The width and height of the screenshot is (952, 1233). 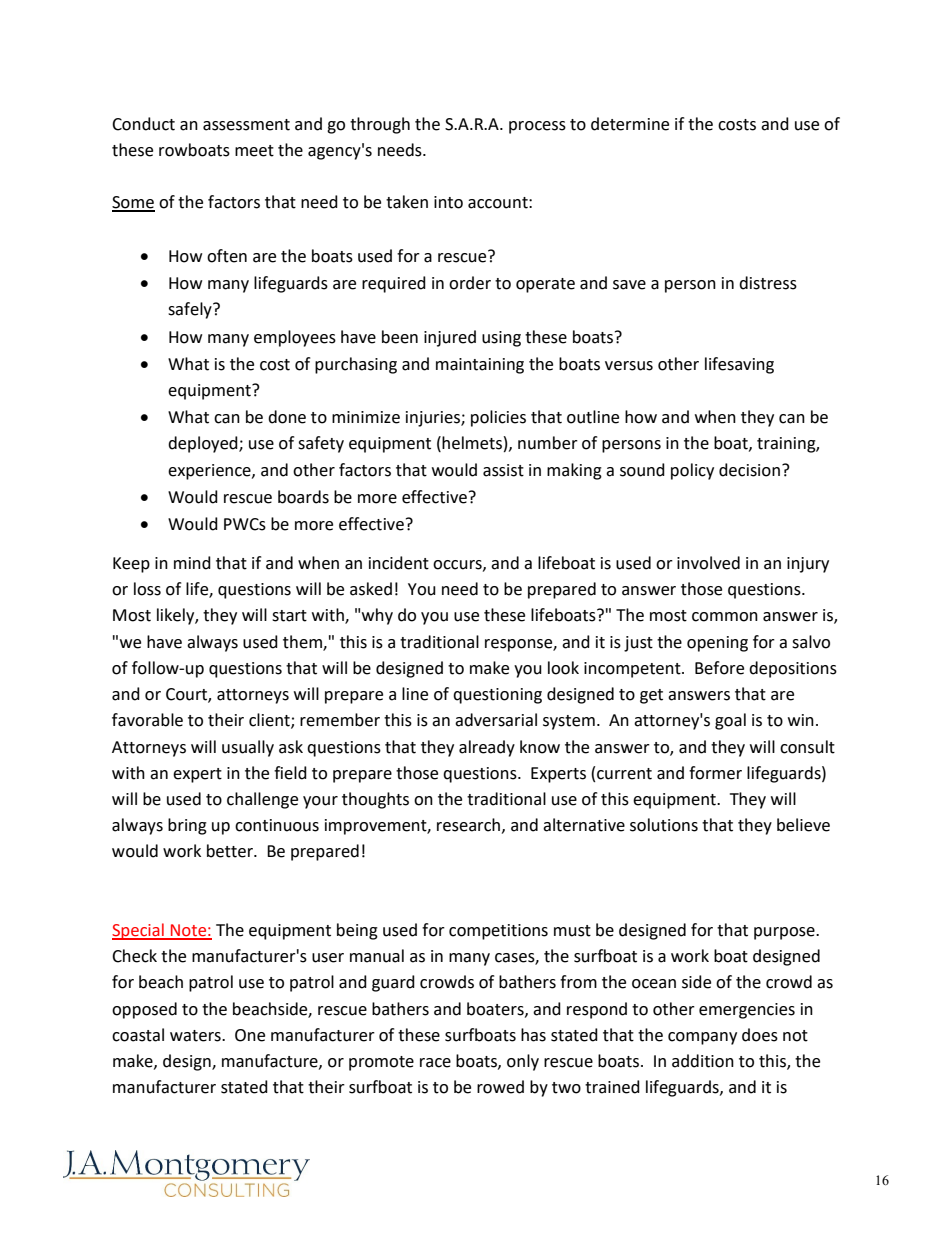 What do you see at coordinates (468, 825) in the screenshot?
I see `research` at bounding box center [468, 825].
